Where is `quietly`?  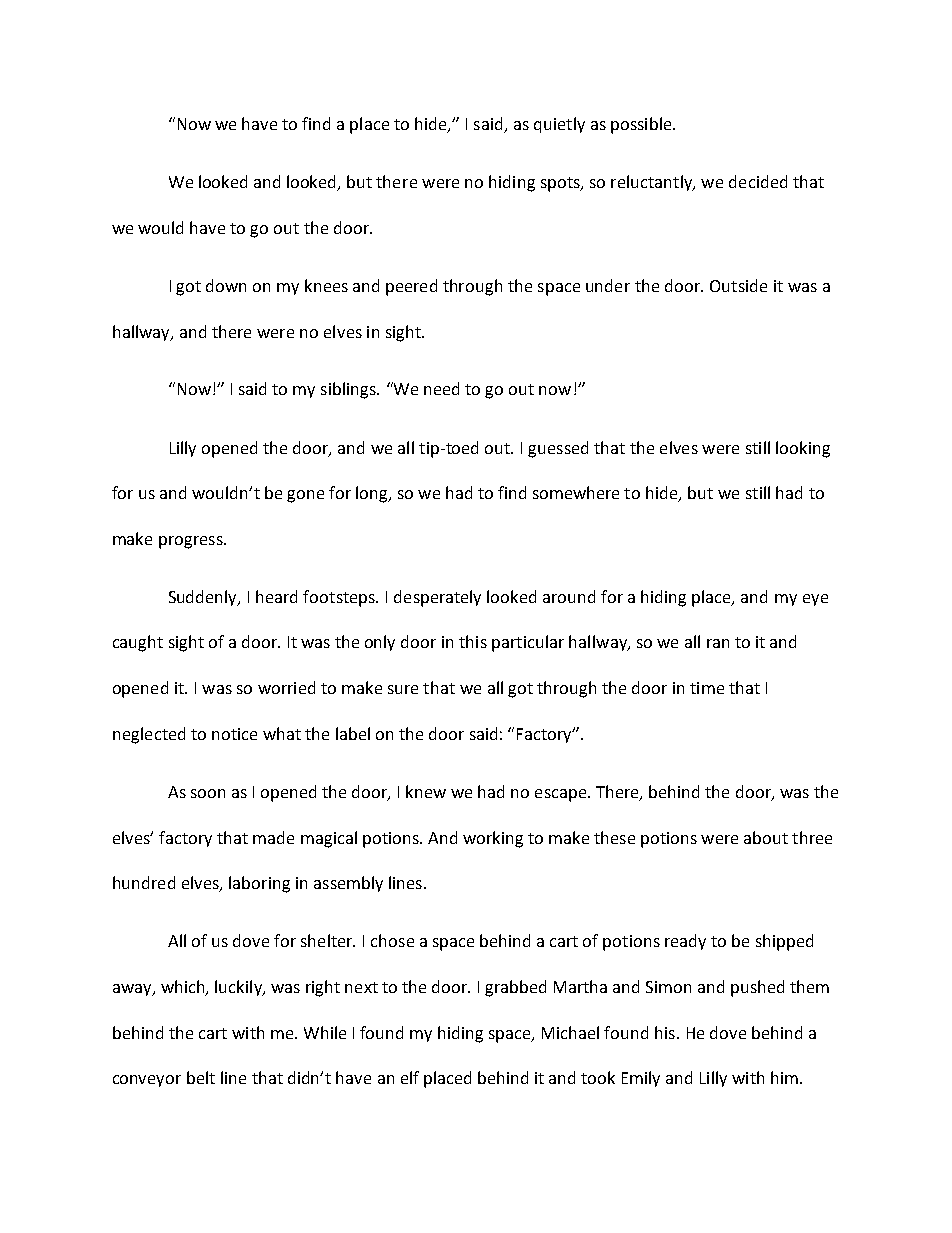 quietly is located at coordinates (559, 125).
